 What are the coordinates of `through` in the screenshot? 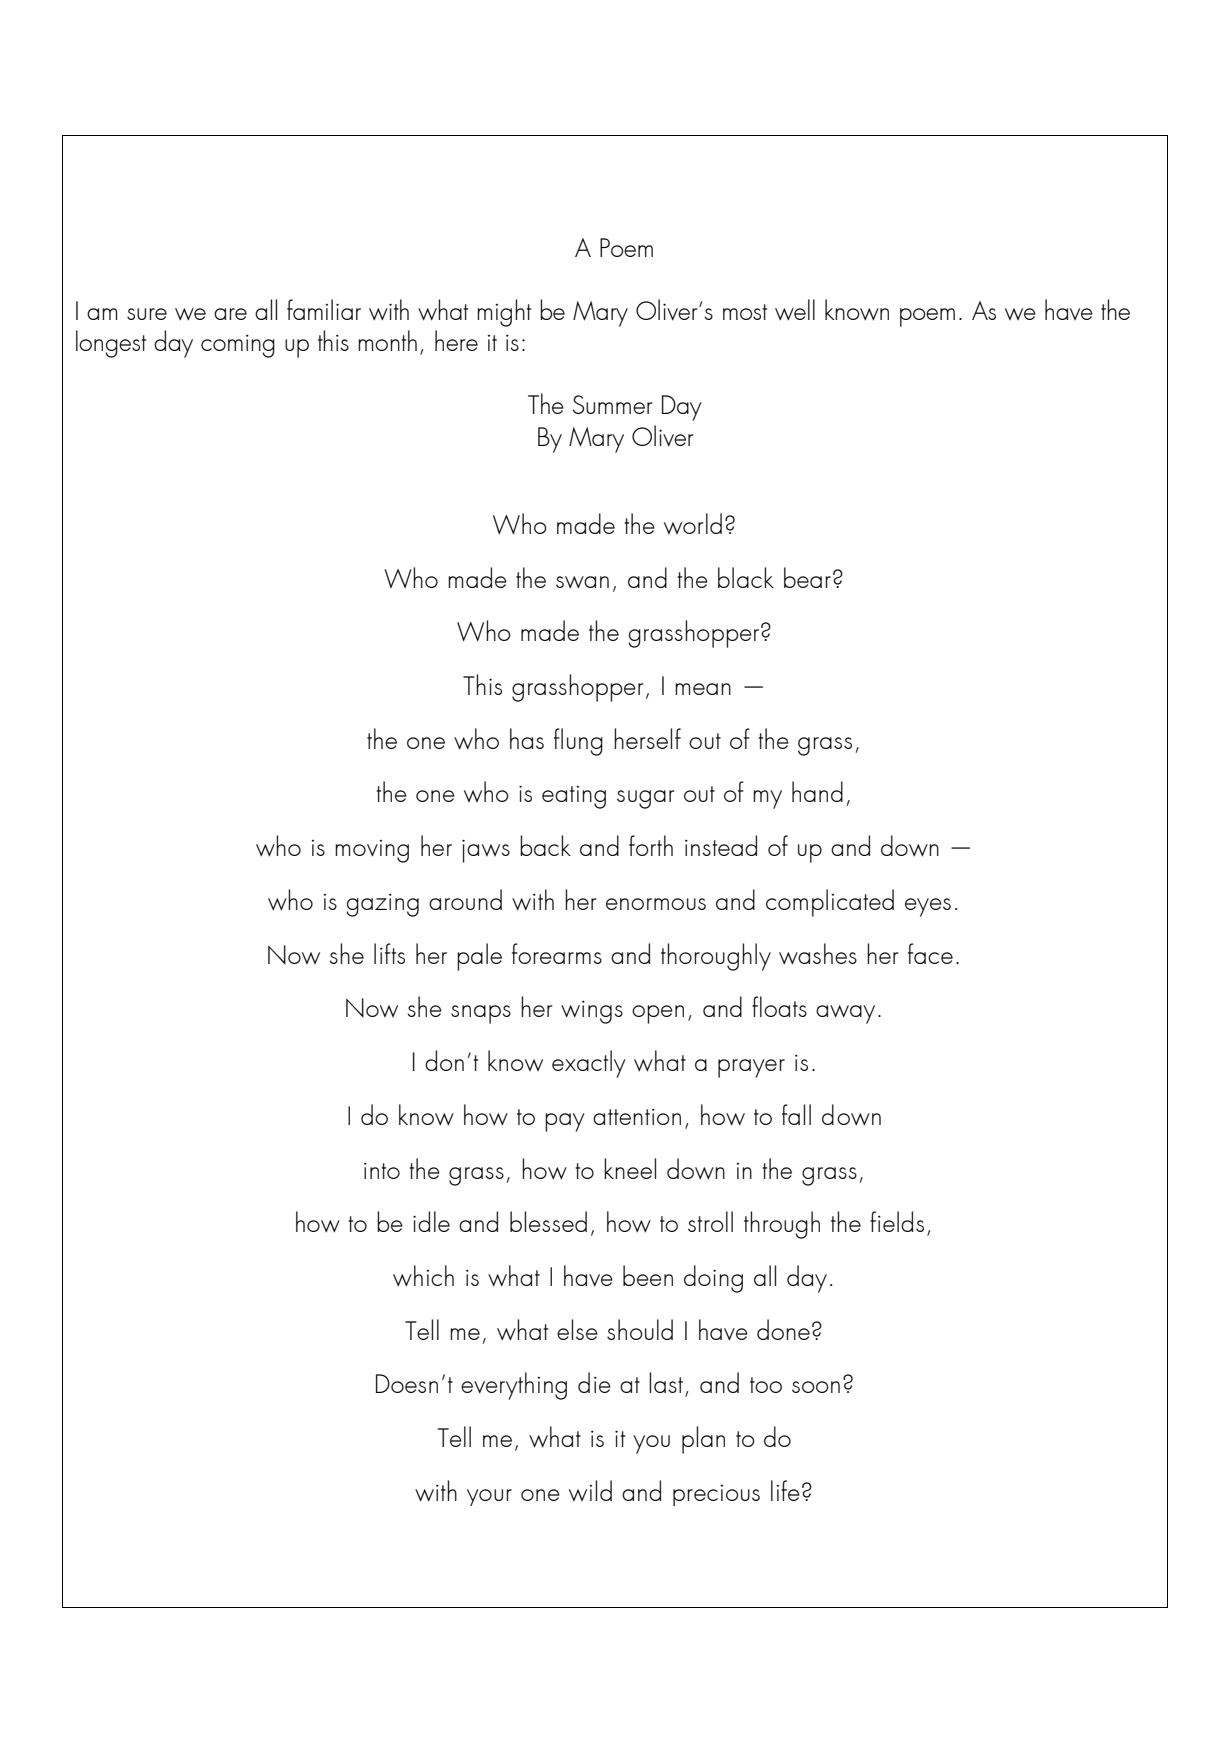 It's located at (782, 1225).
